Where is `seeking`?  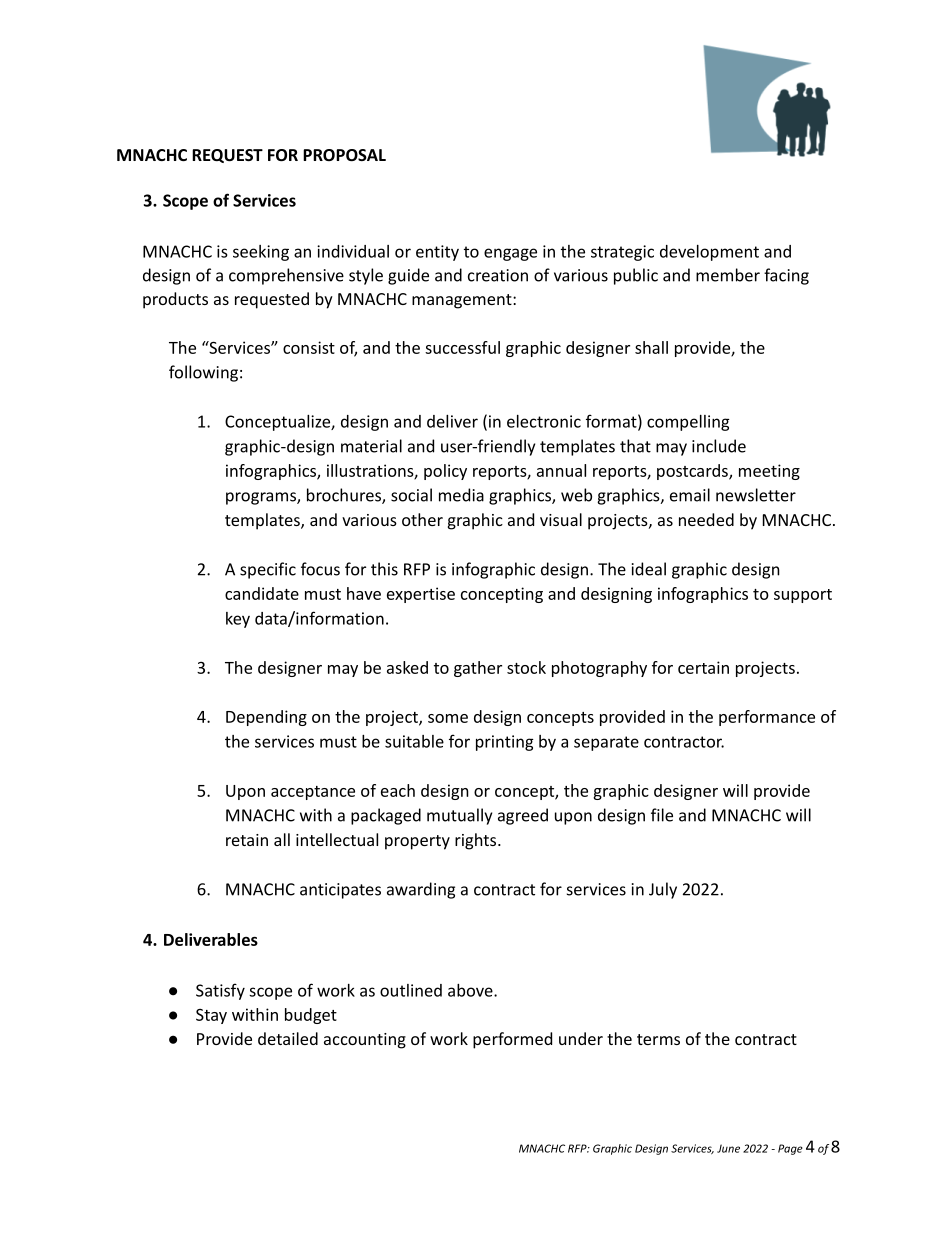
seeking is located at coordinates (261, 253).
